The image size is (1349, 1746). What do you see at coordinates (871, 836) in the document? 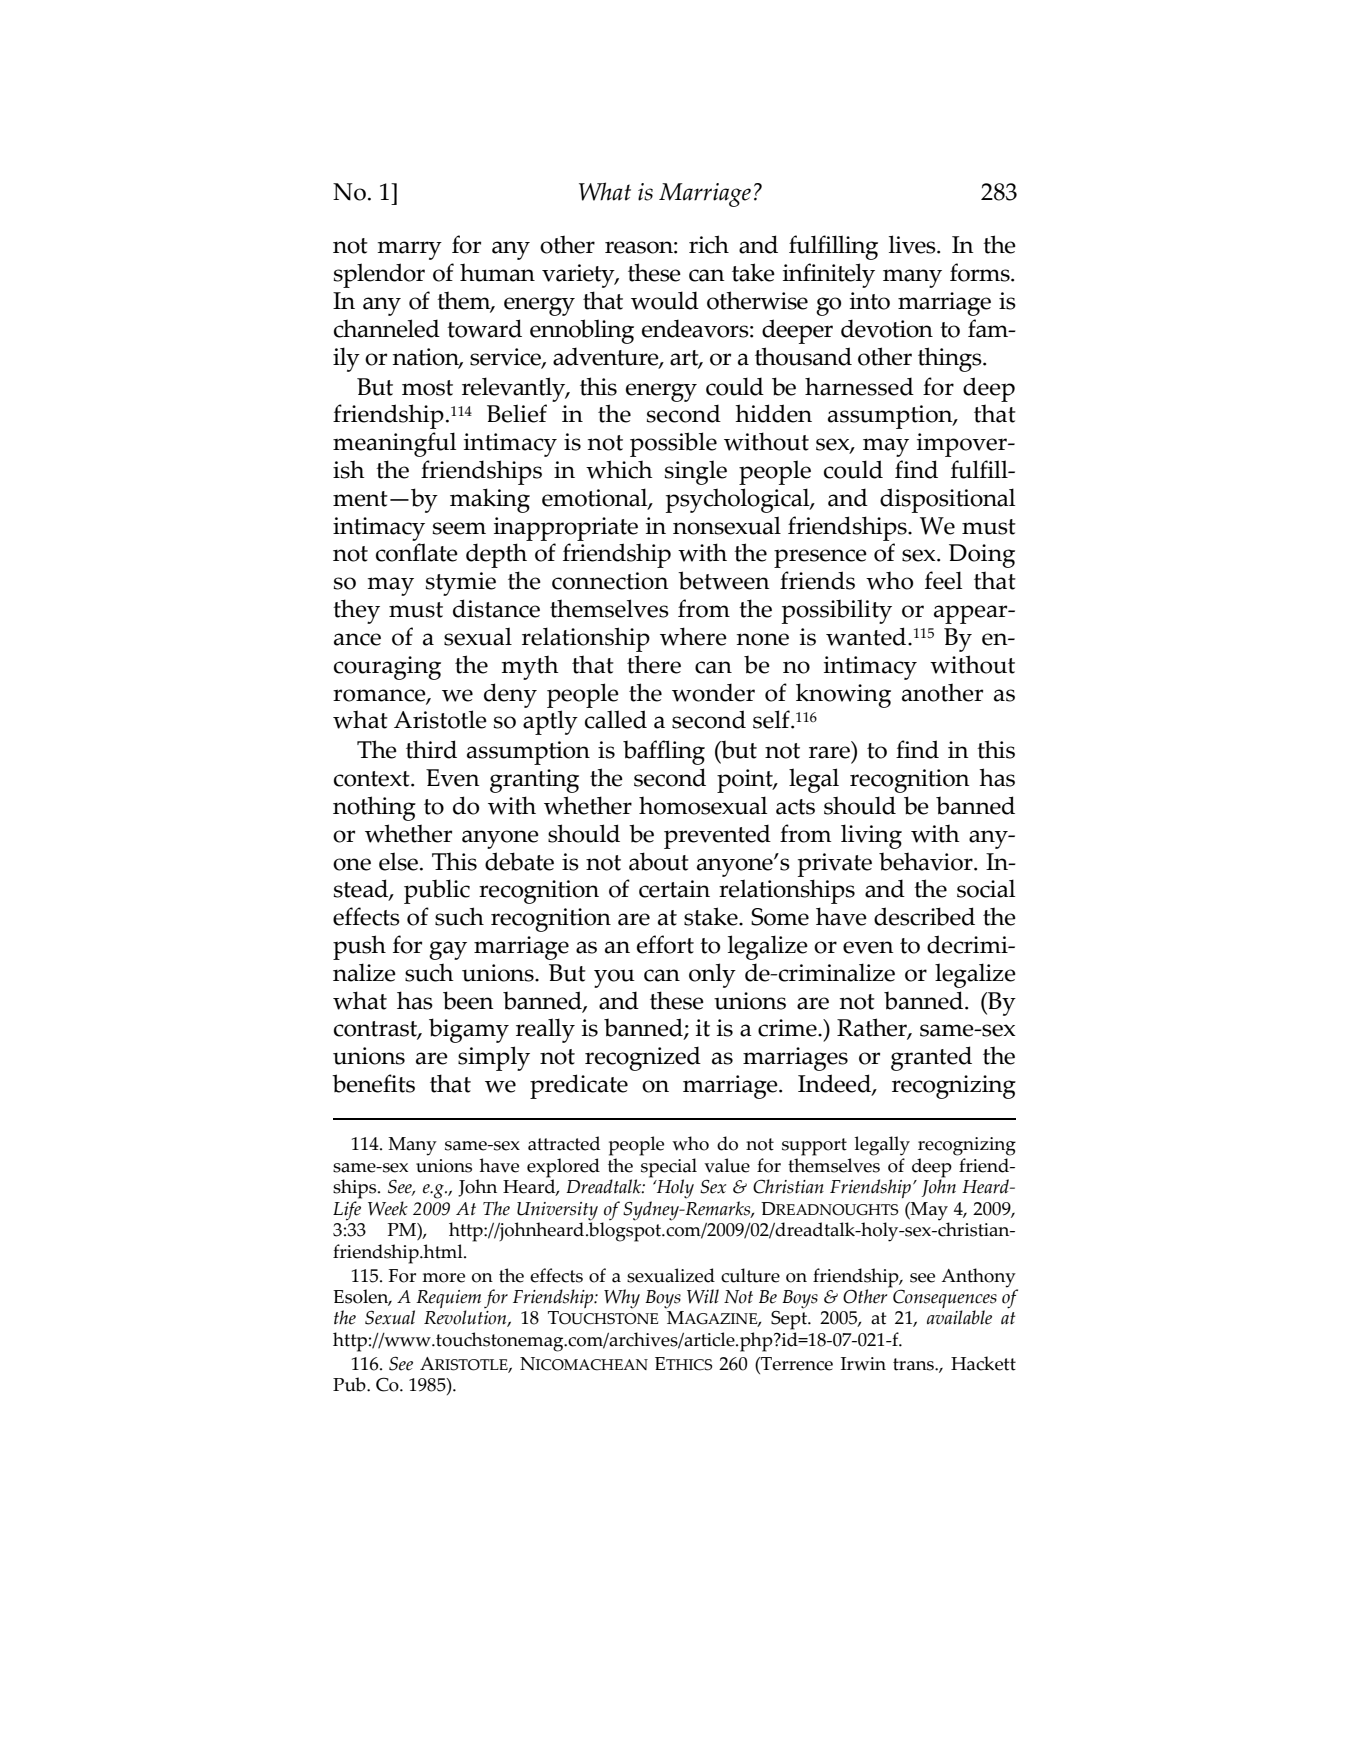
I see `living` at bounding box center [871, 836].
